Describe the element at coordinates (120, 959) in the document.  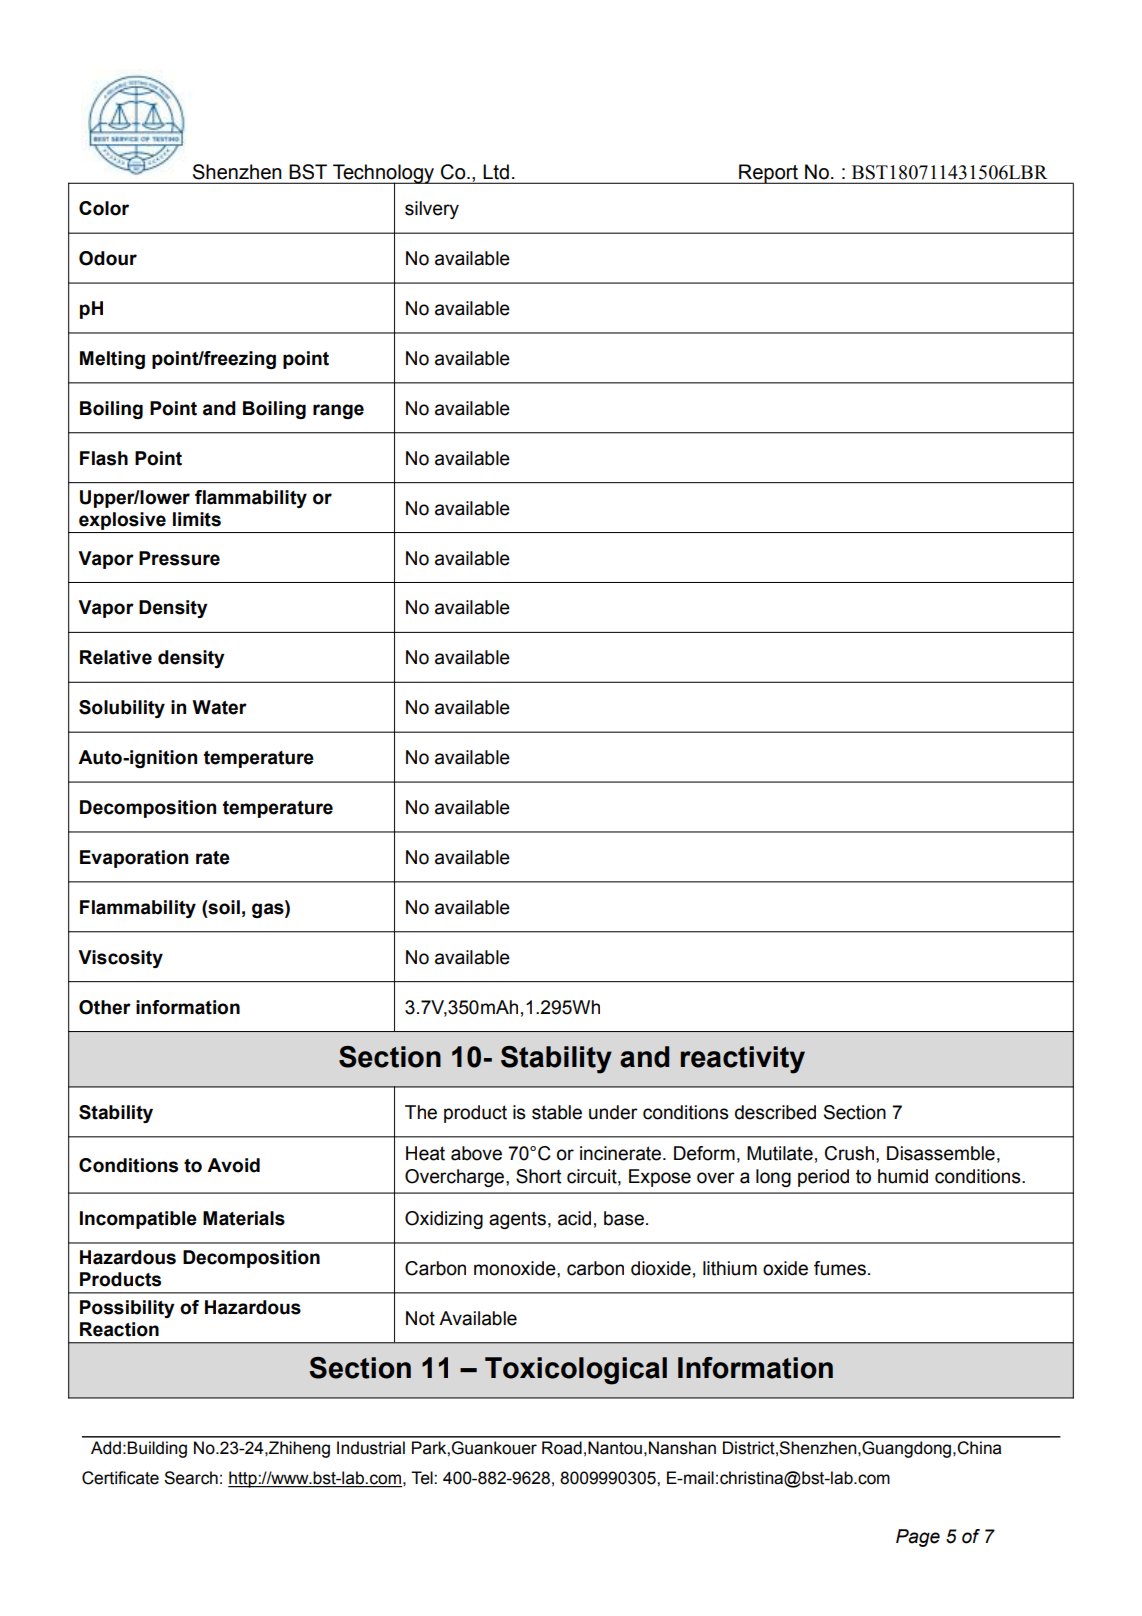
I see `Viscosity` at that location.
